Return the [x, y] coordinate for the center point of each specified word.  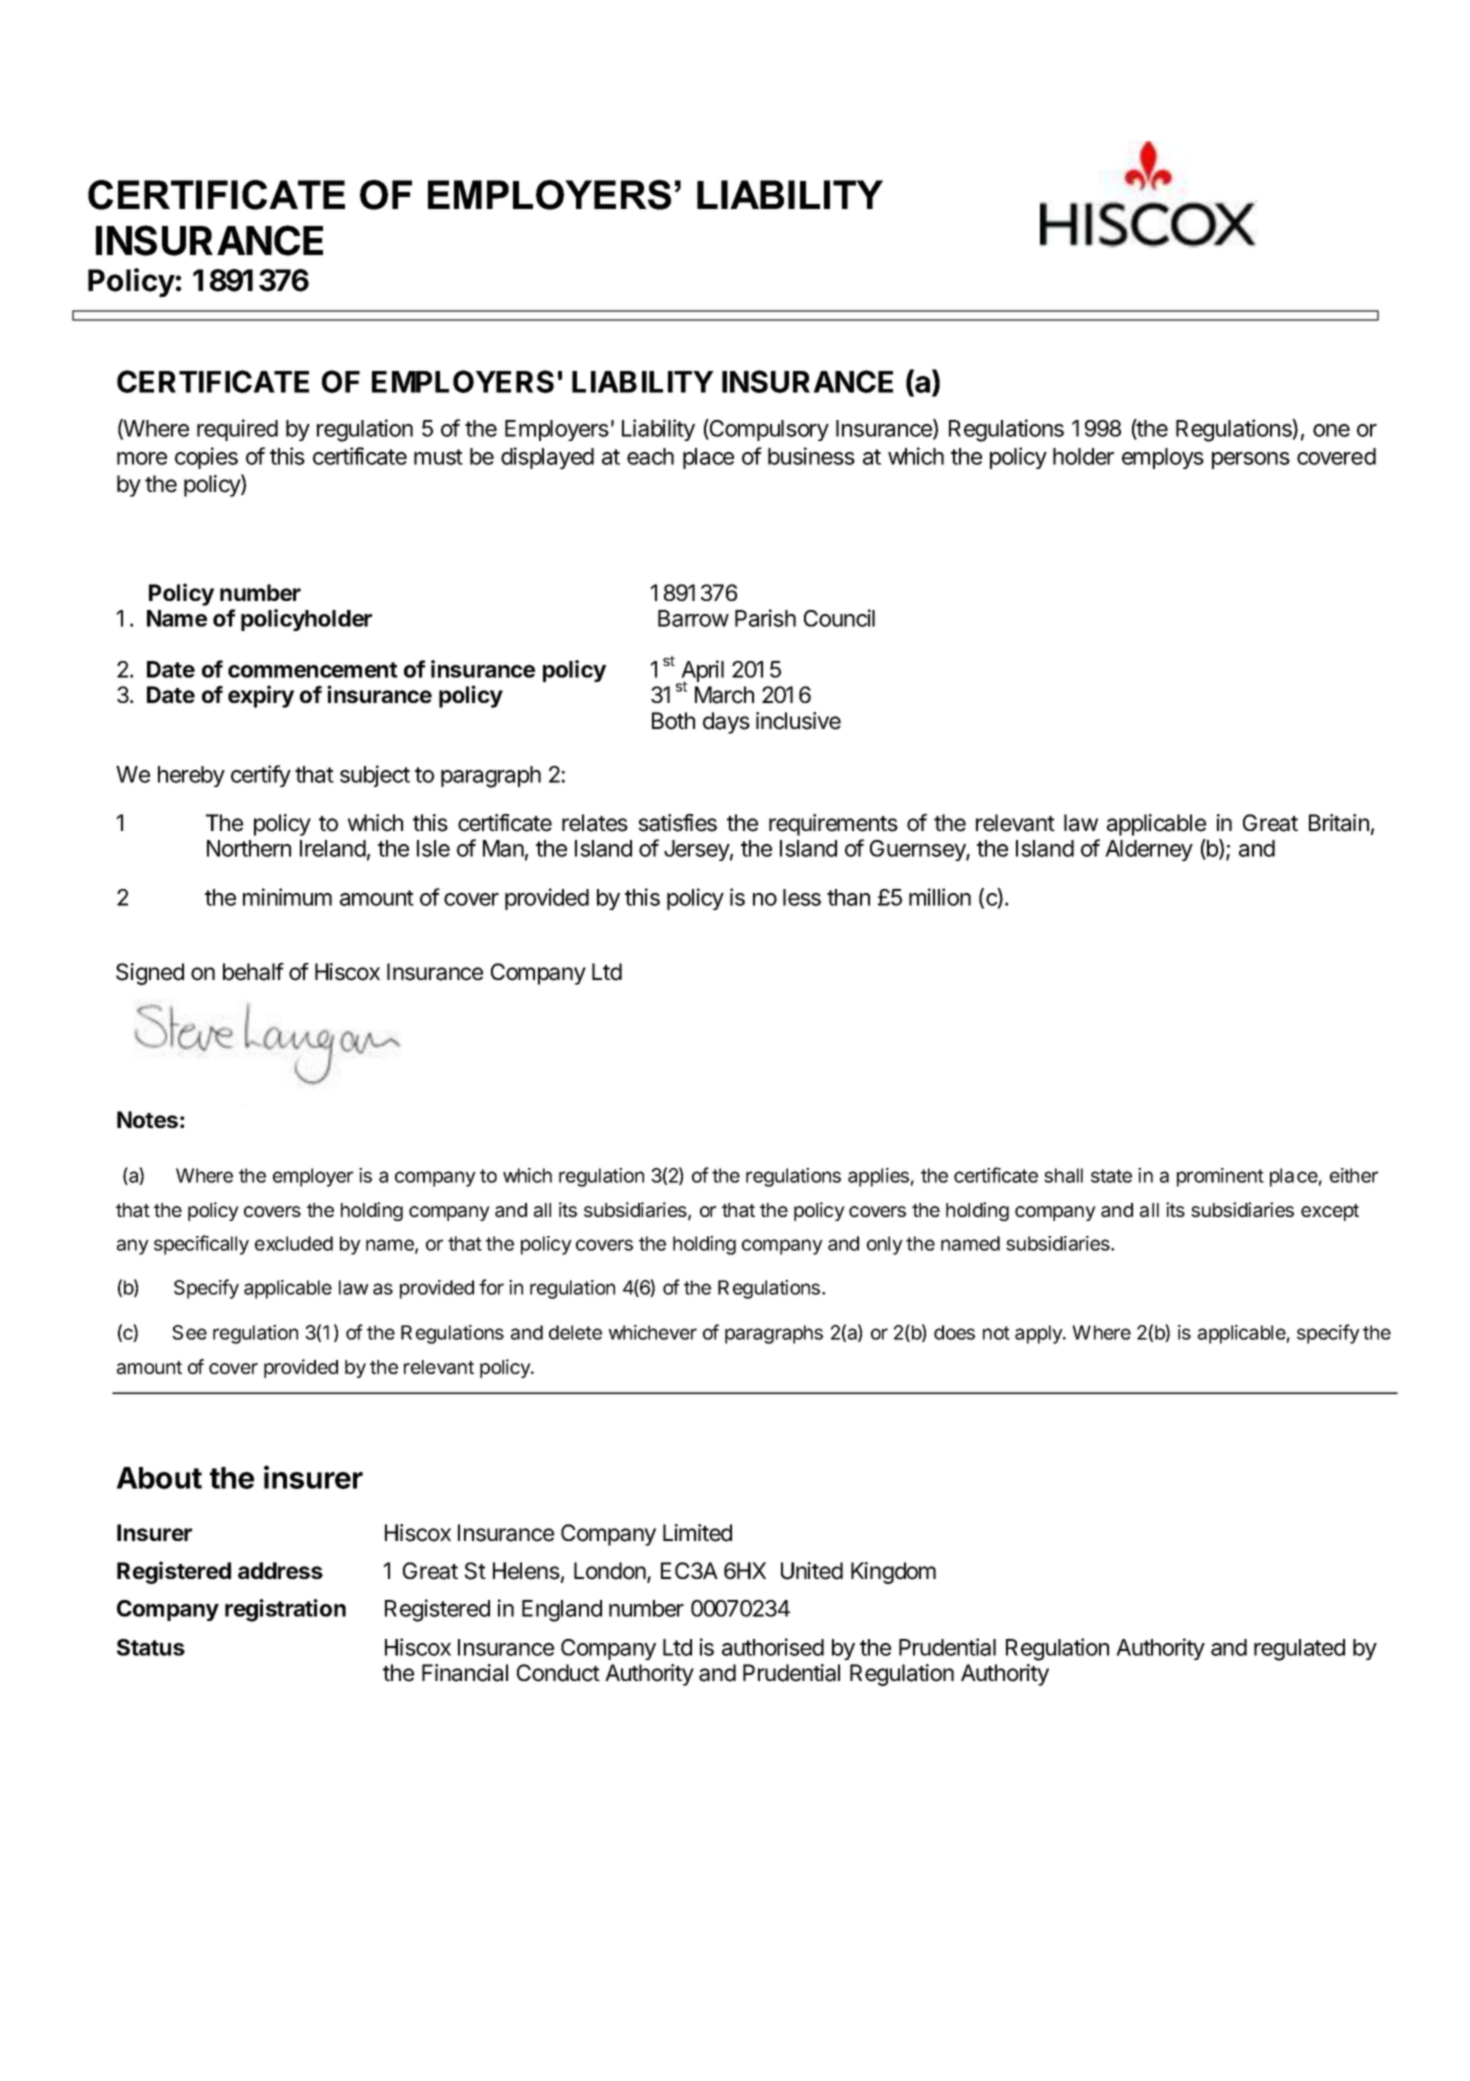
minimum [287, 897]
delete [575, 1332]
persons [1251, 460]
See [189, 1332]
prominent [1220, 1177]
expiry [261, 696]
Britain [1339, 823]
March [724, 695]
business [811, 456]
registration [285, 1610]
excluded [294, 1243]
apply [1039, 1334]
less [802, 897]
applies [878, 1177]
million [940, 897]
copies [206, 458]
